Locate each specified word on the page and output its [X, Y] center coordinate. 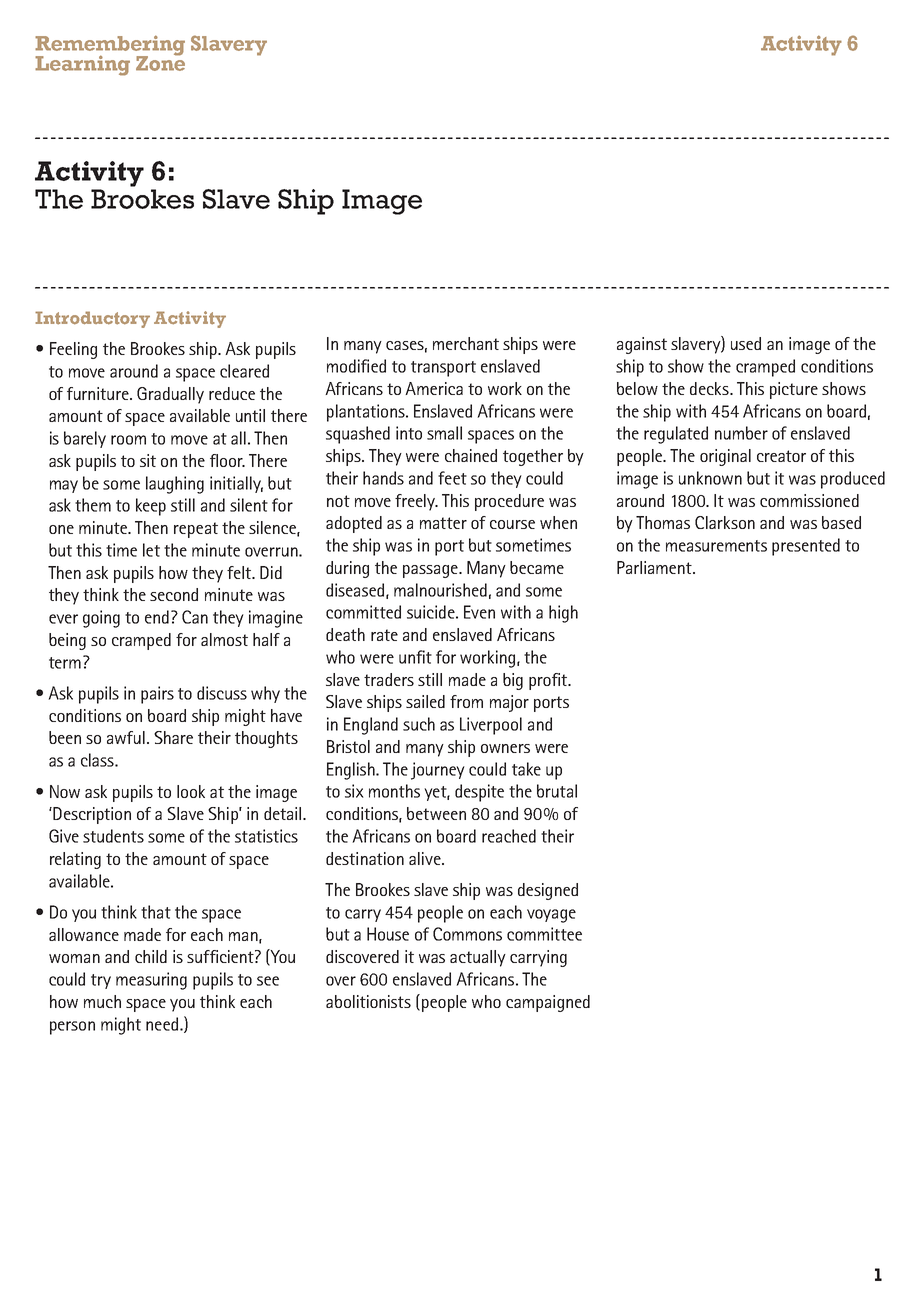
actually [478, 958]
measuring [151, 981]
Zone [160, 62]
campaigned [548, 1003]
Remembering [110, 46]
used [746, 343]
